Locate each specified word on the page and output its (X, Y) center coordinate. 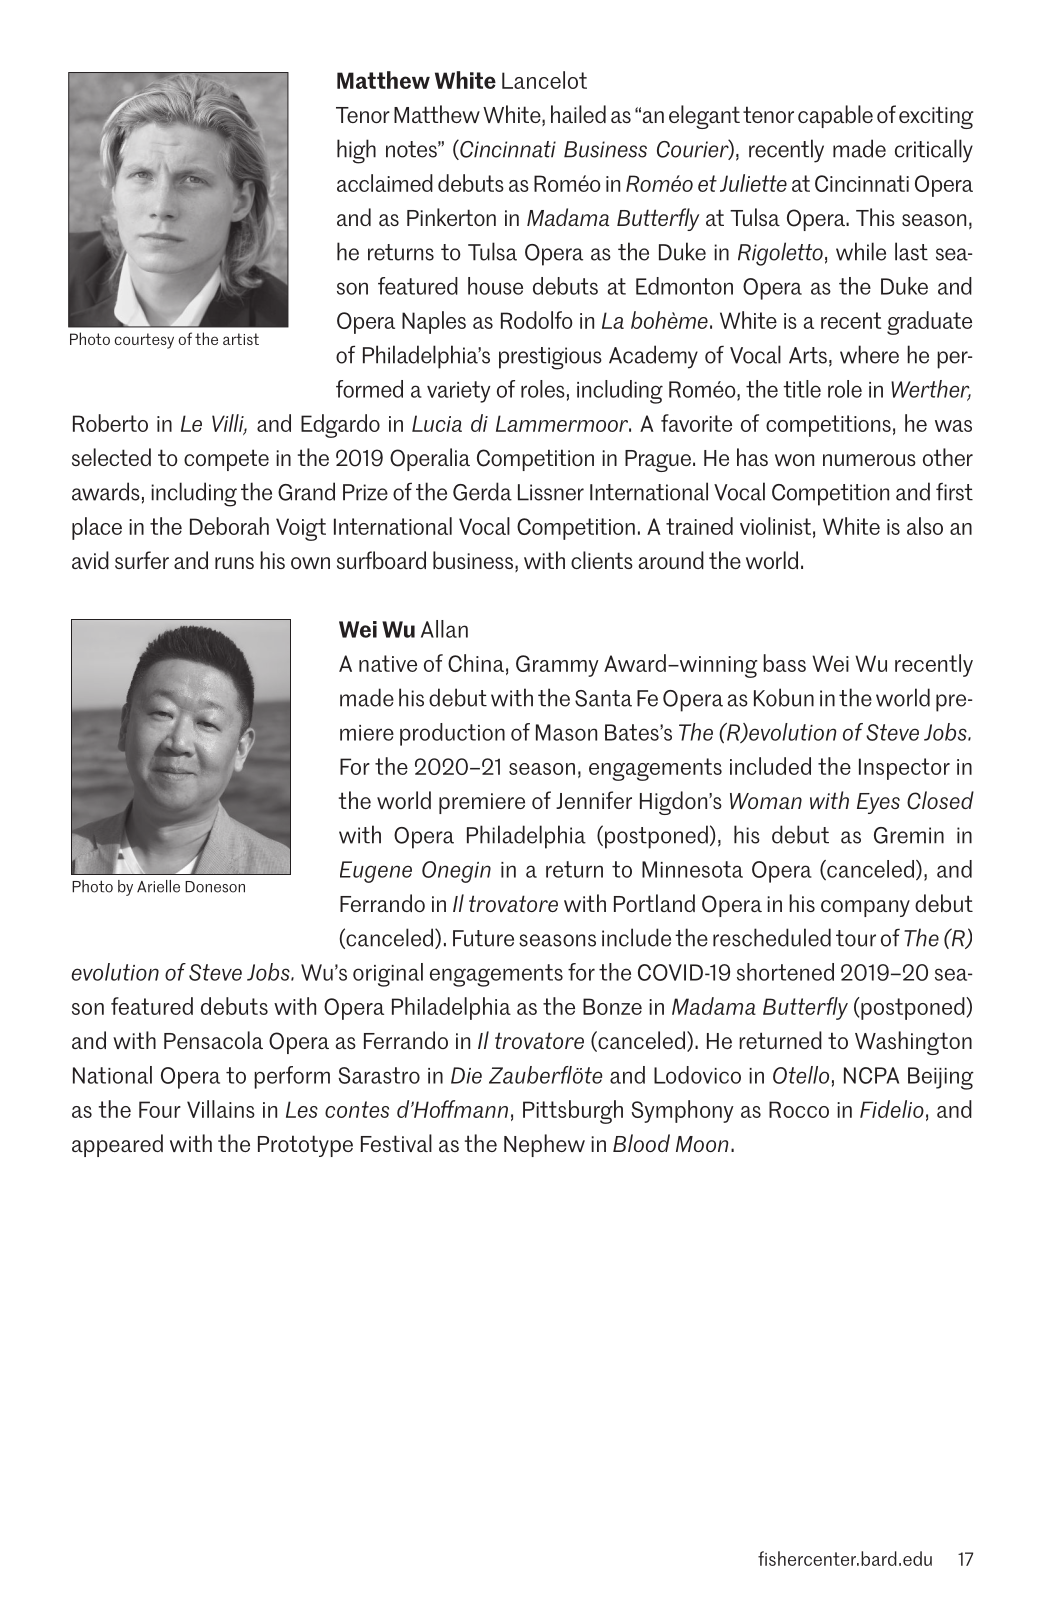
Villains (221, 1109)
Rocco (799, 1109)
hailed (578, 114)
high (356, 151)
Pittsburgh (573, 1112)
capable (835, 116)
